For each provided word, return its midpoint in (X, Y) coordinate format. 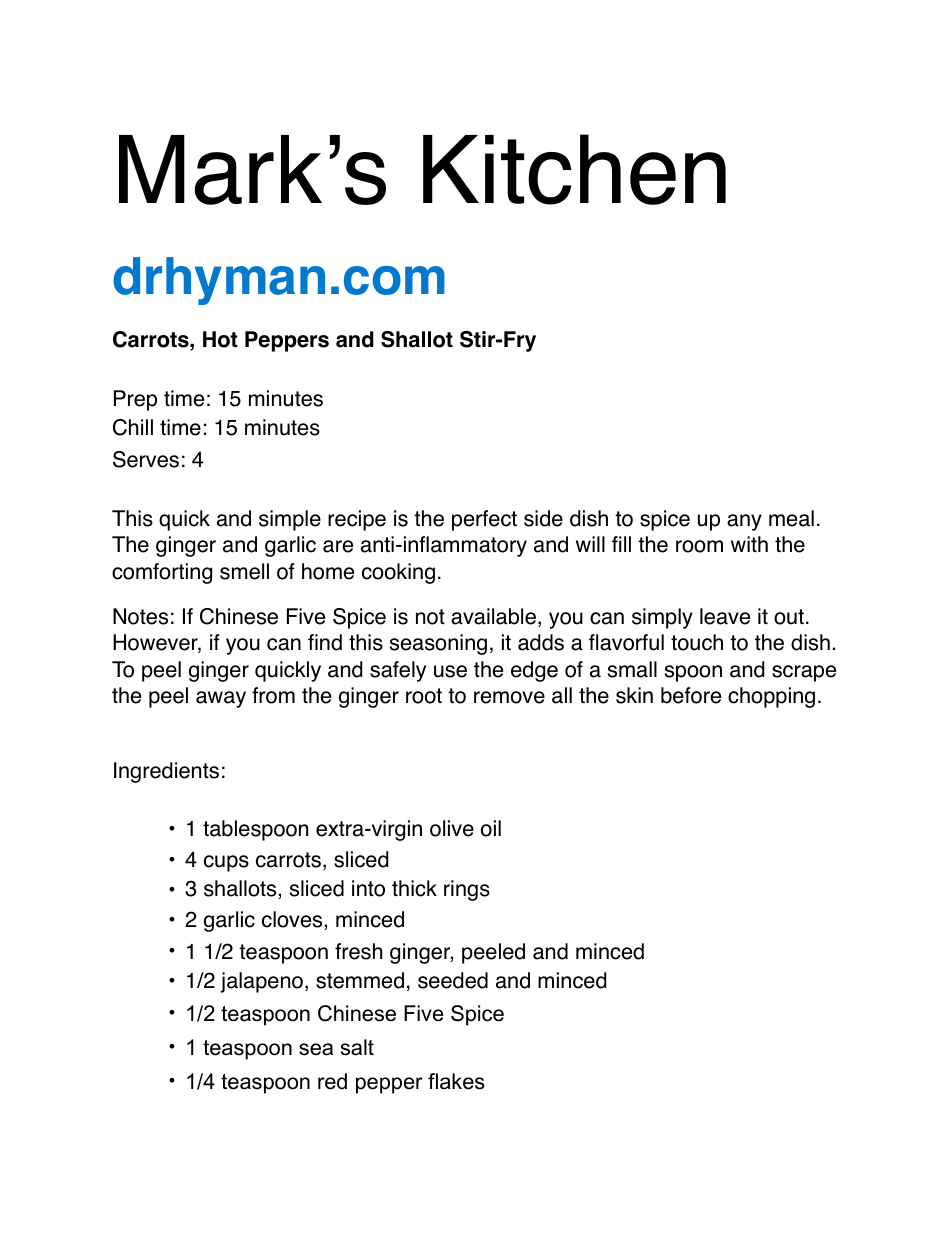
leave (725, 616)
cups (226, 863)
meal (791, 518)
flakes (456, 1081)
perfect (484, 520)
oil (491, 828)
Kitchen (574, 169)
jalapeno (262, 982)
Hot (220, 339)
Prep (135, 400)
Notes (140, 616)
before (691, 695)
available (493, 616)
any (744, 522)
